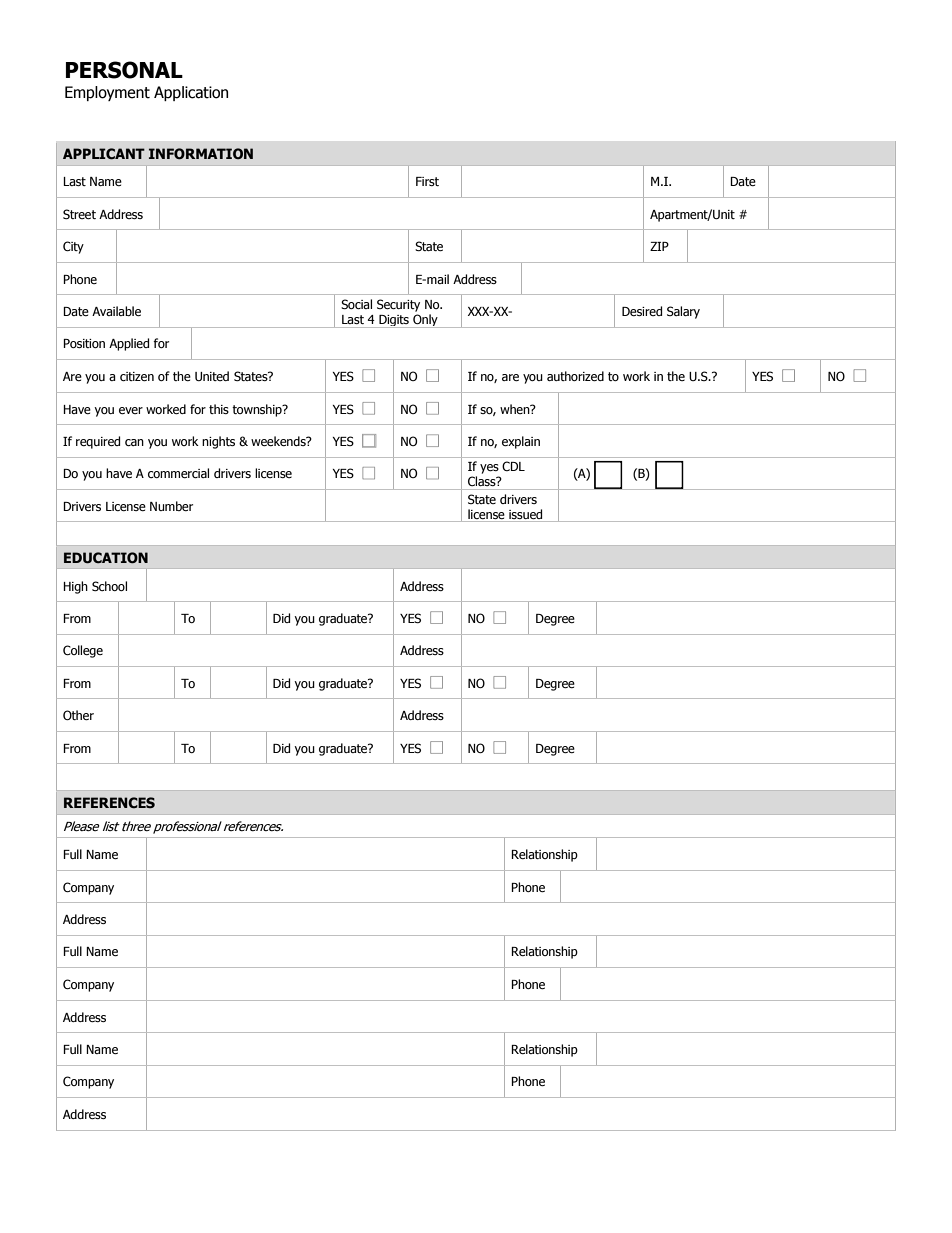 The height and width of the page is (1233, 952). Describe the element at coordinates (525, 514) in the page. I see `issued` at that location.
